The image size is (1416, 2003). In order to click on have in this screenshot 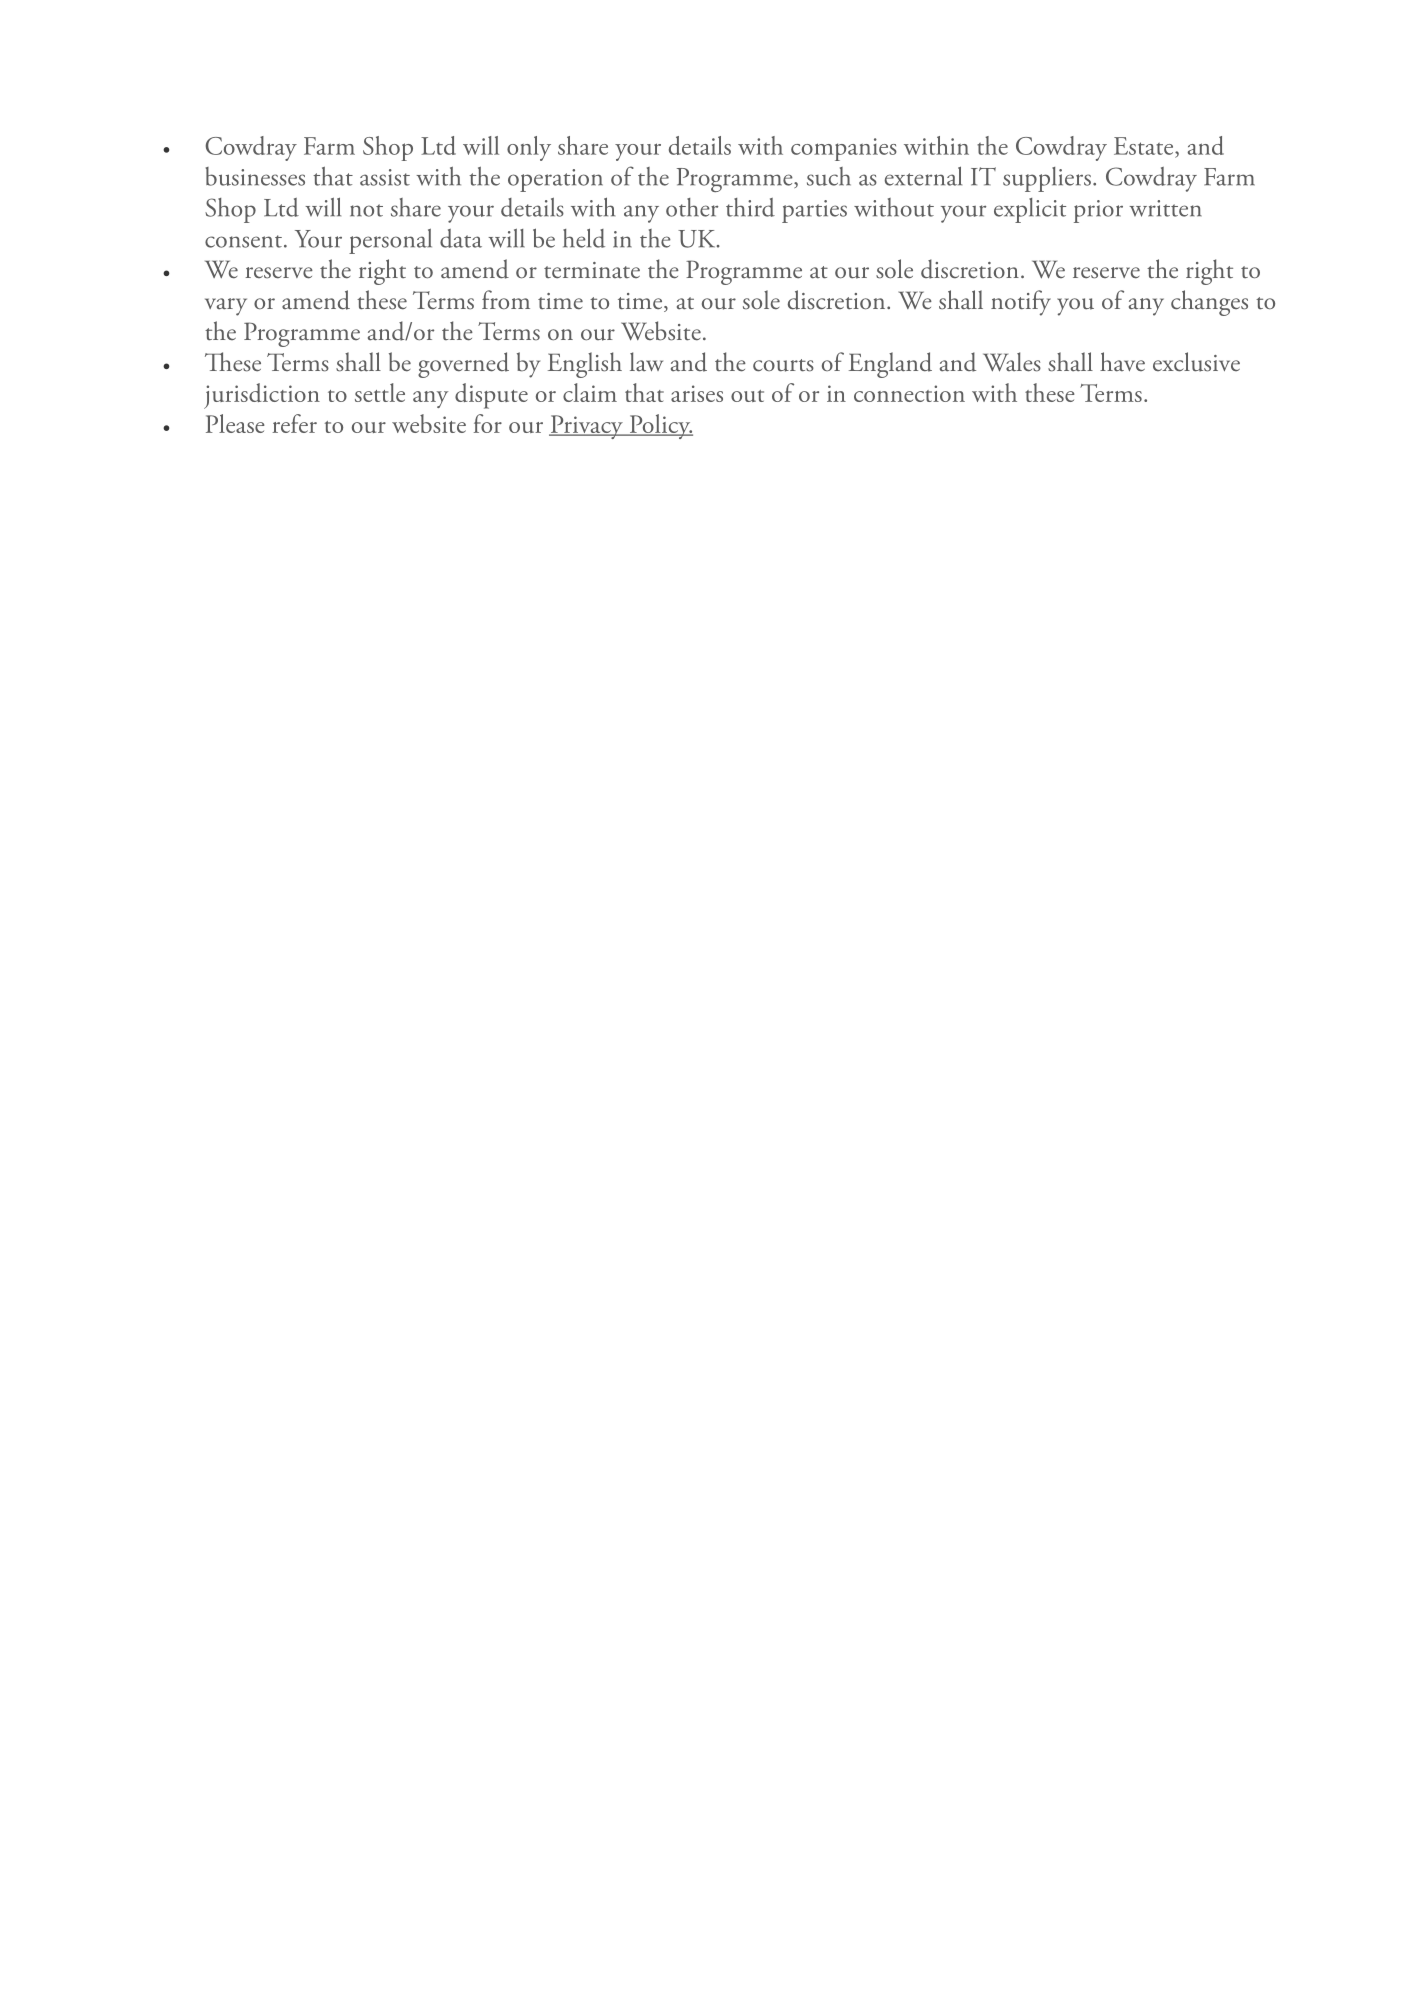, I will do `click(1122, 362)`.
